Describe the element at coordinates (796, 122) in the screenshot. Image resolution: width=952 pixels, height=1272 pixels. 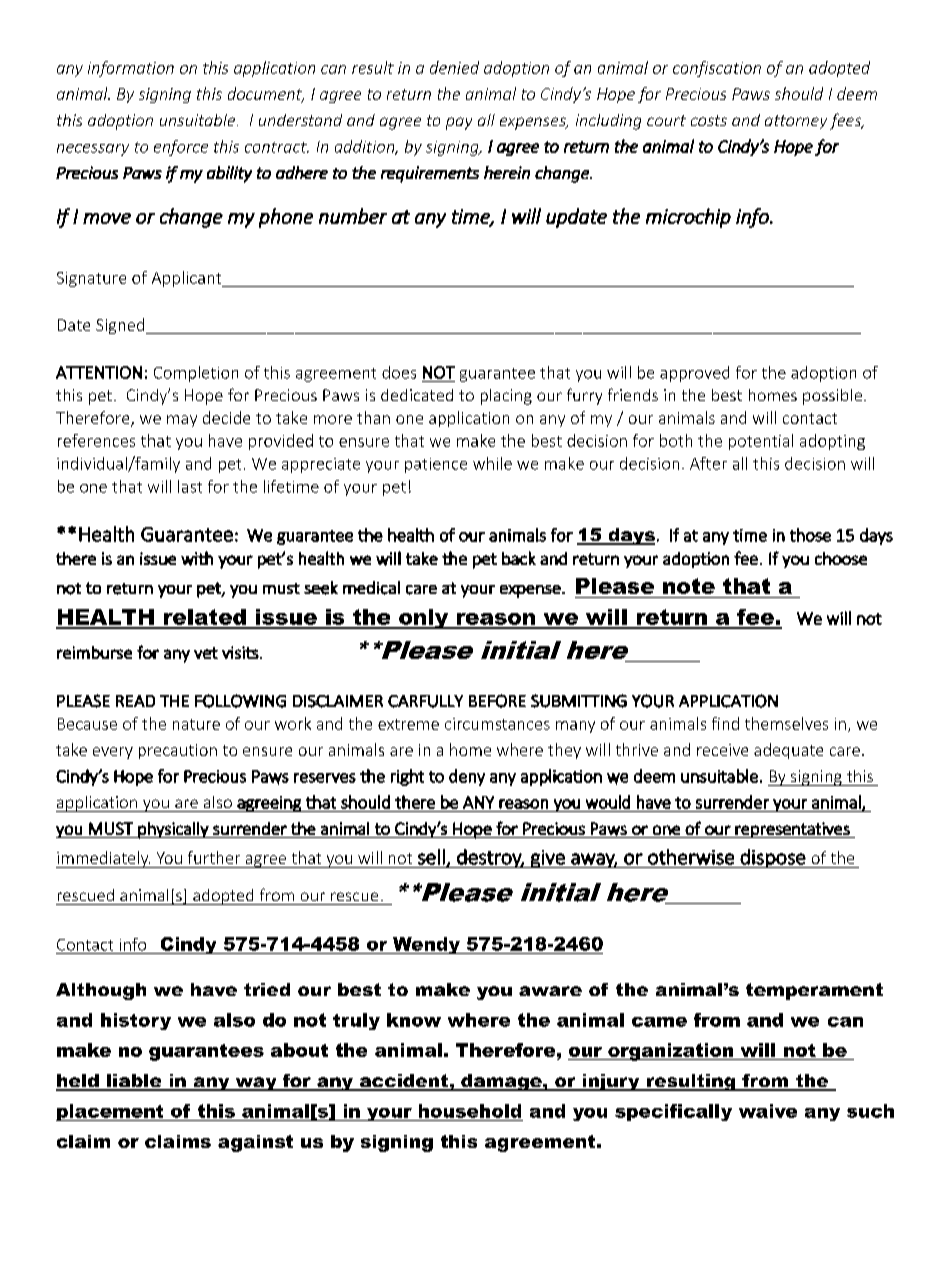
I see `attorney` at that location.
